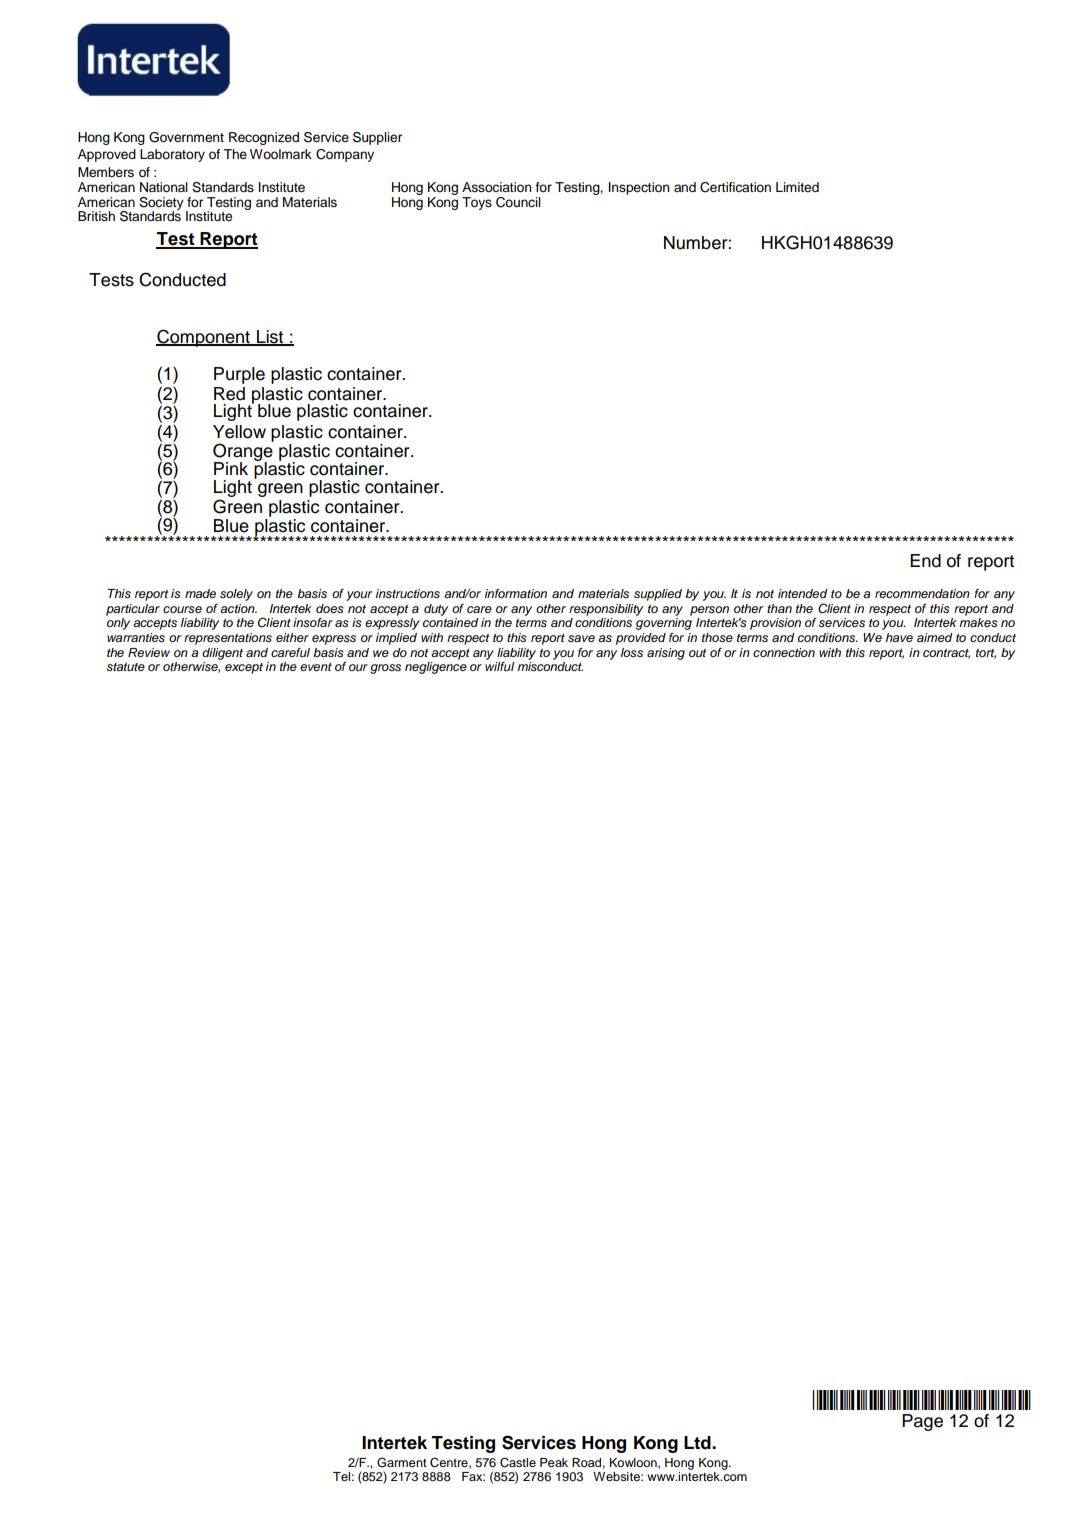  Describe the element at coordinates (402, 1462) in the screenshot. I see `Garment` at that location.
